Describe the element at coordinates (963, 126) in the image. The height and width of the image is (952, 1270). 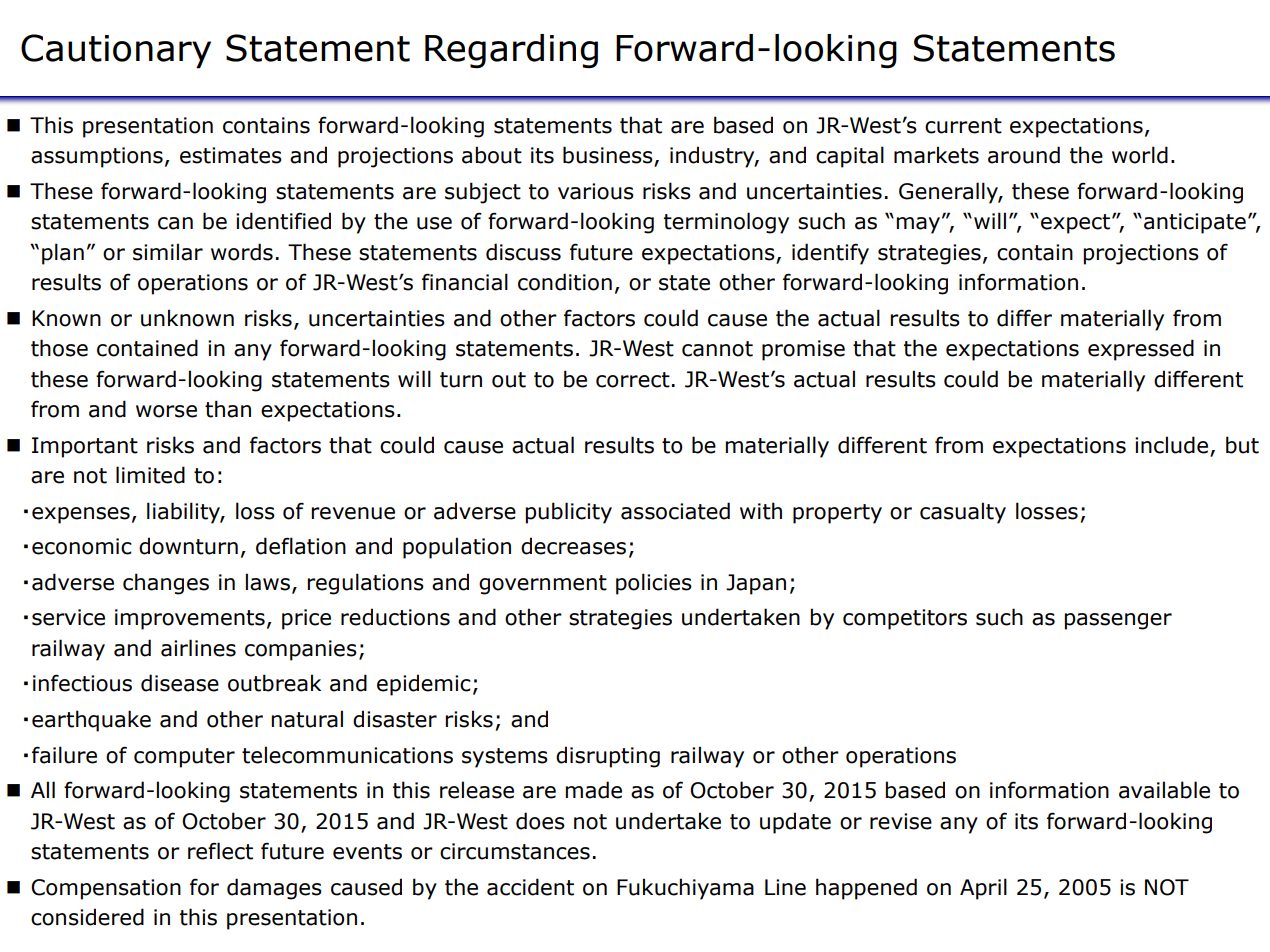
I see `current` at that location.
